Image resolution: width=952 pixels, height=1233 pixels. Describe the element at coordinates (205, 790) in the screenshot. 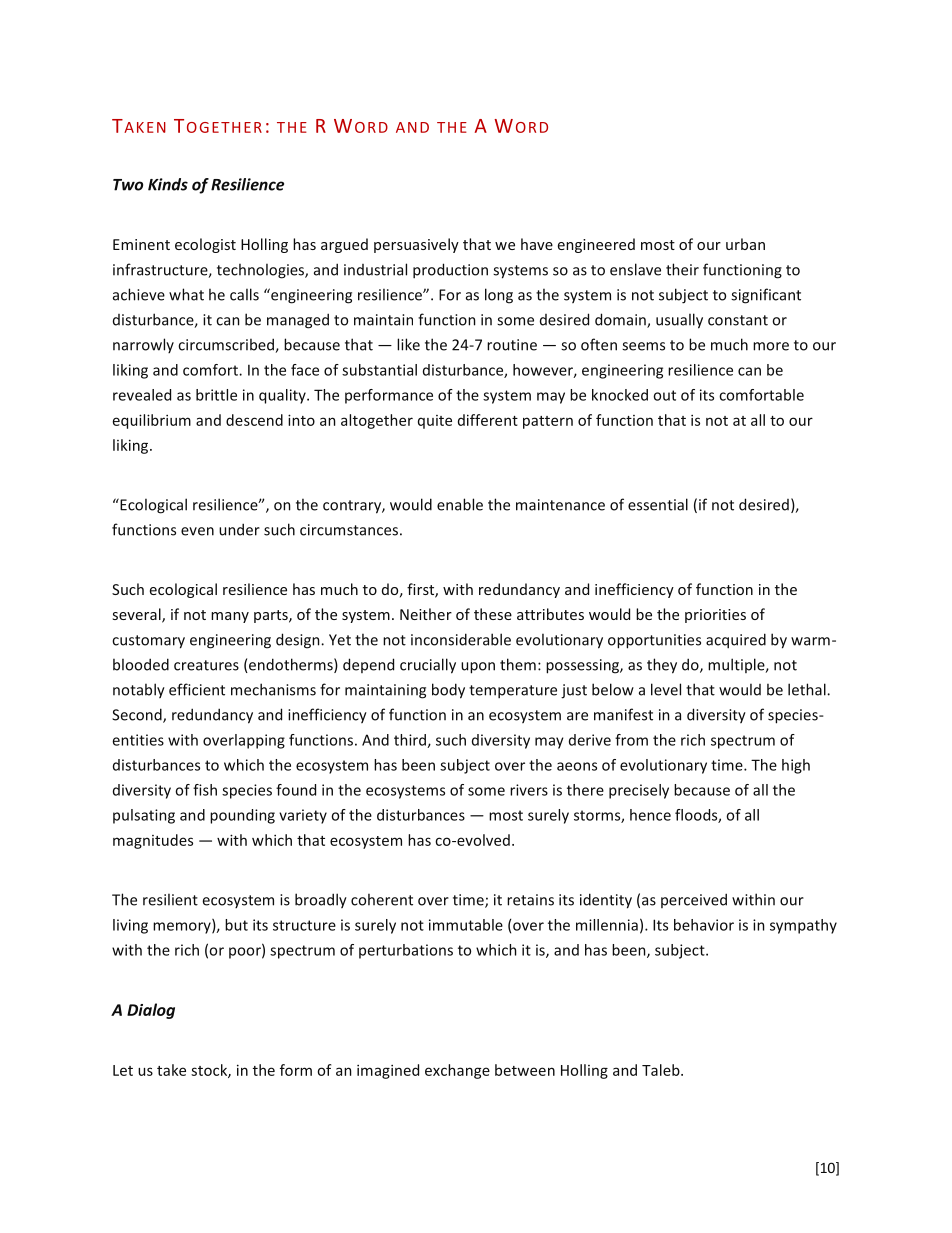

I see `fish` at that location.
